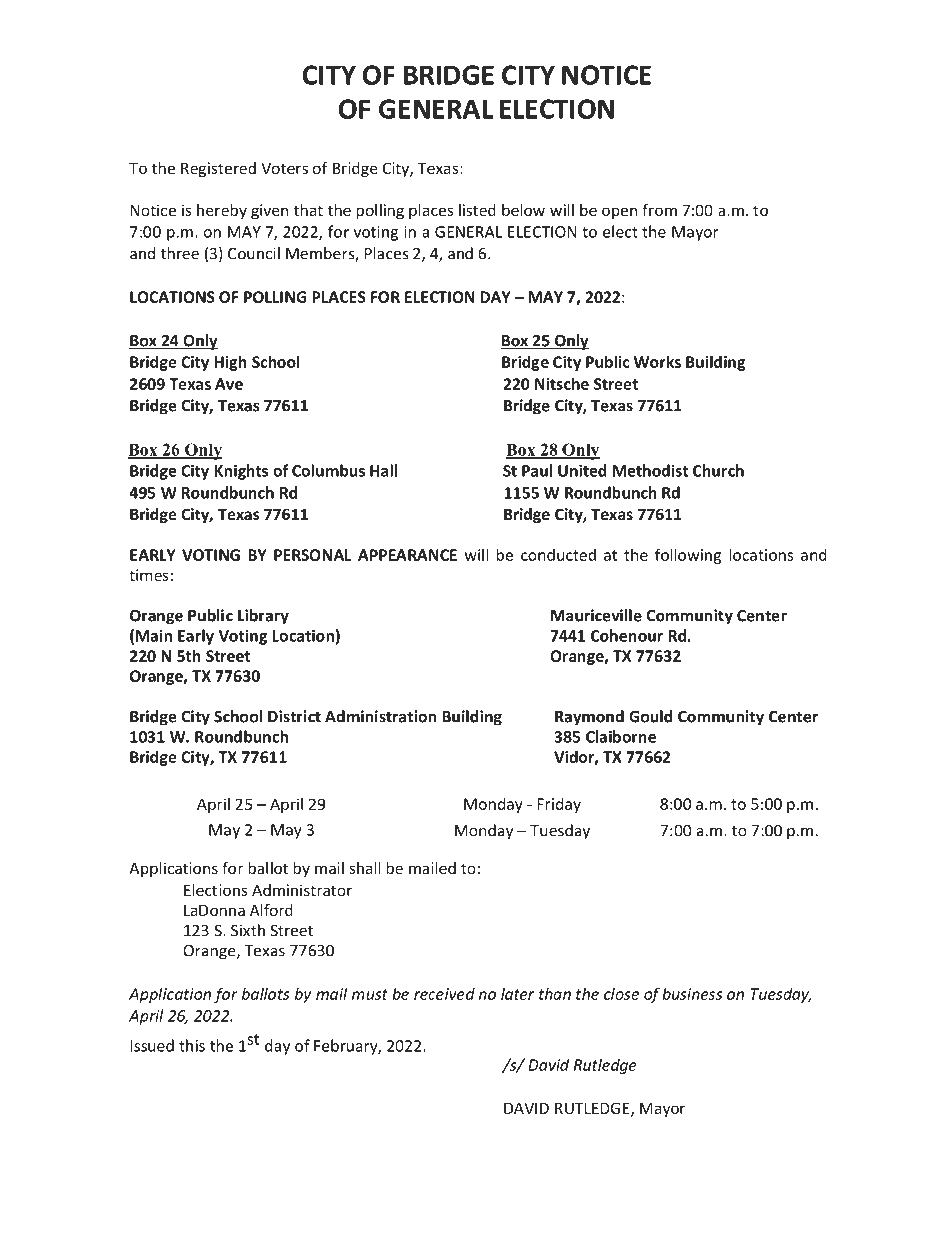 Image resolution: width=952 pixels, height=1233 pixels. Describe the element at coordinates (688, 556) in the screenshot. I see `following` at that location.
